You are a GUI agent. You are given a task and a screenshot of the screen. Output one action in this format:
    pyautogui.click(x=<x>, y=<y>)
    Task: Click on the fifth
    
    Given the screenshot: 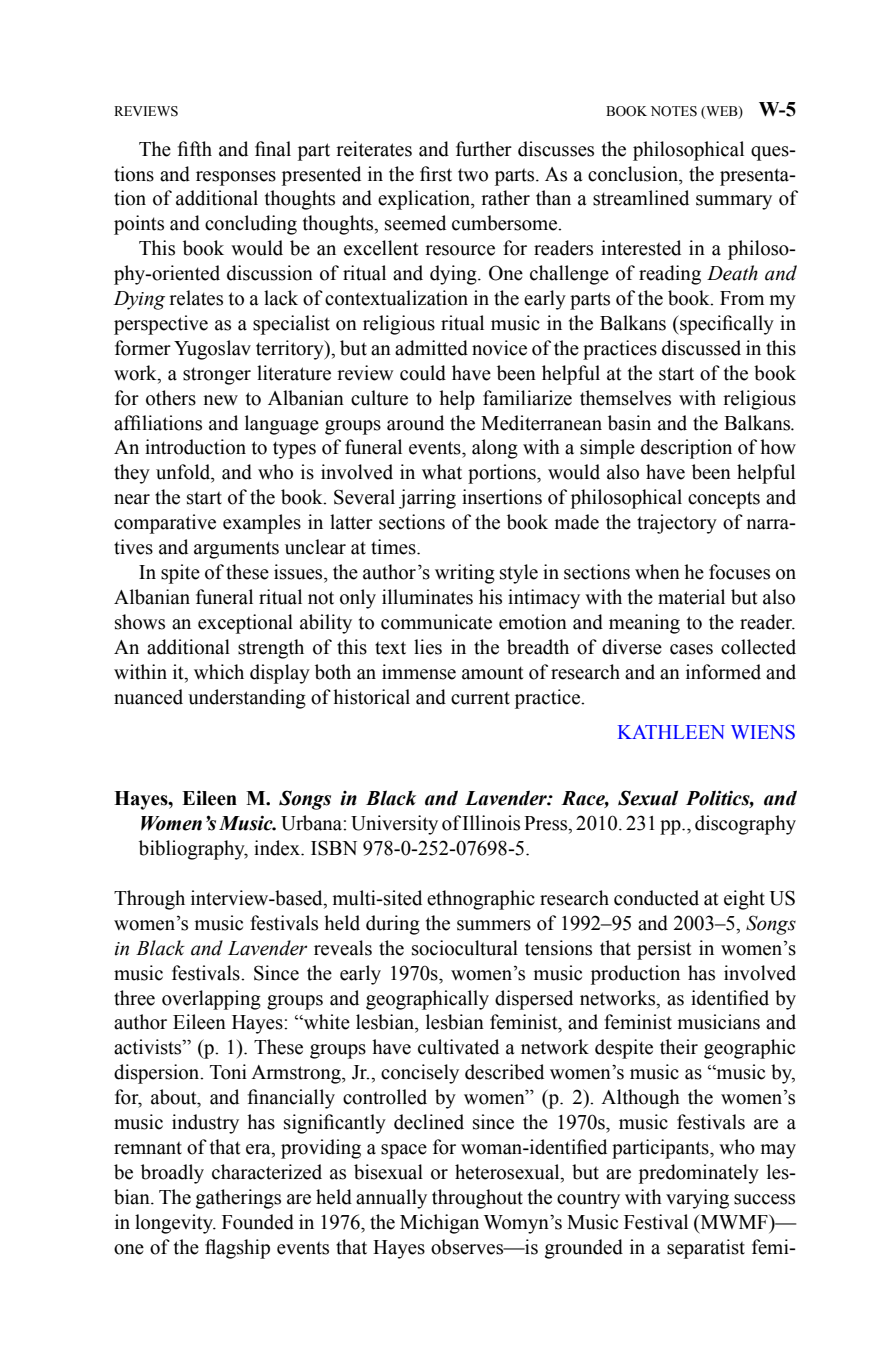 What is the action you would take?
    pyautogui.click(x=194, y=149)
